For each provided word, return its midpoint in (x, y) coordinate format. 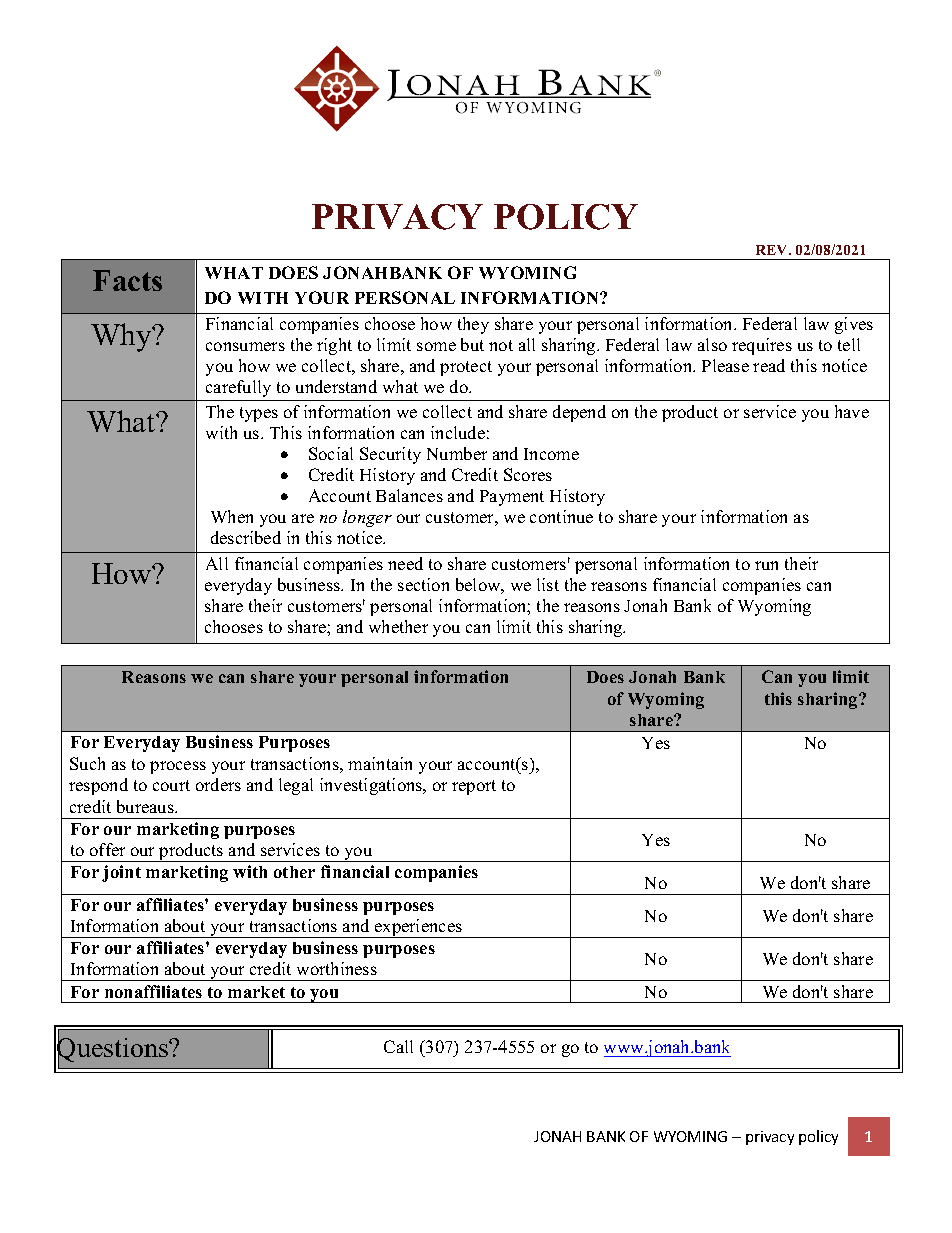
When (232, 516)
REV (773, 250)
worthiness (337, 968)
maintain (380, 763)
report (474, 787)
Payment (512, 498)
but (472, 344)
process (178, 767)
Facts (127, 280)
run (766, 565)
